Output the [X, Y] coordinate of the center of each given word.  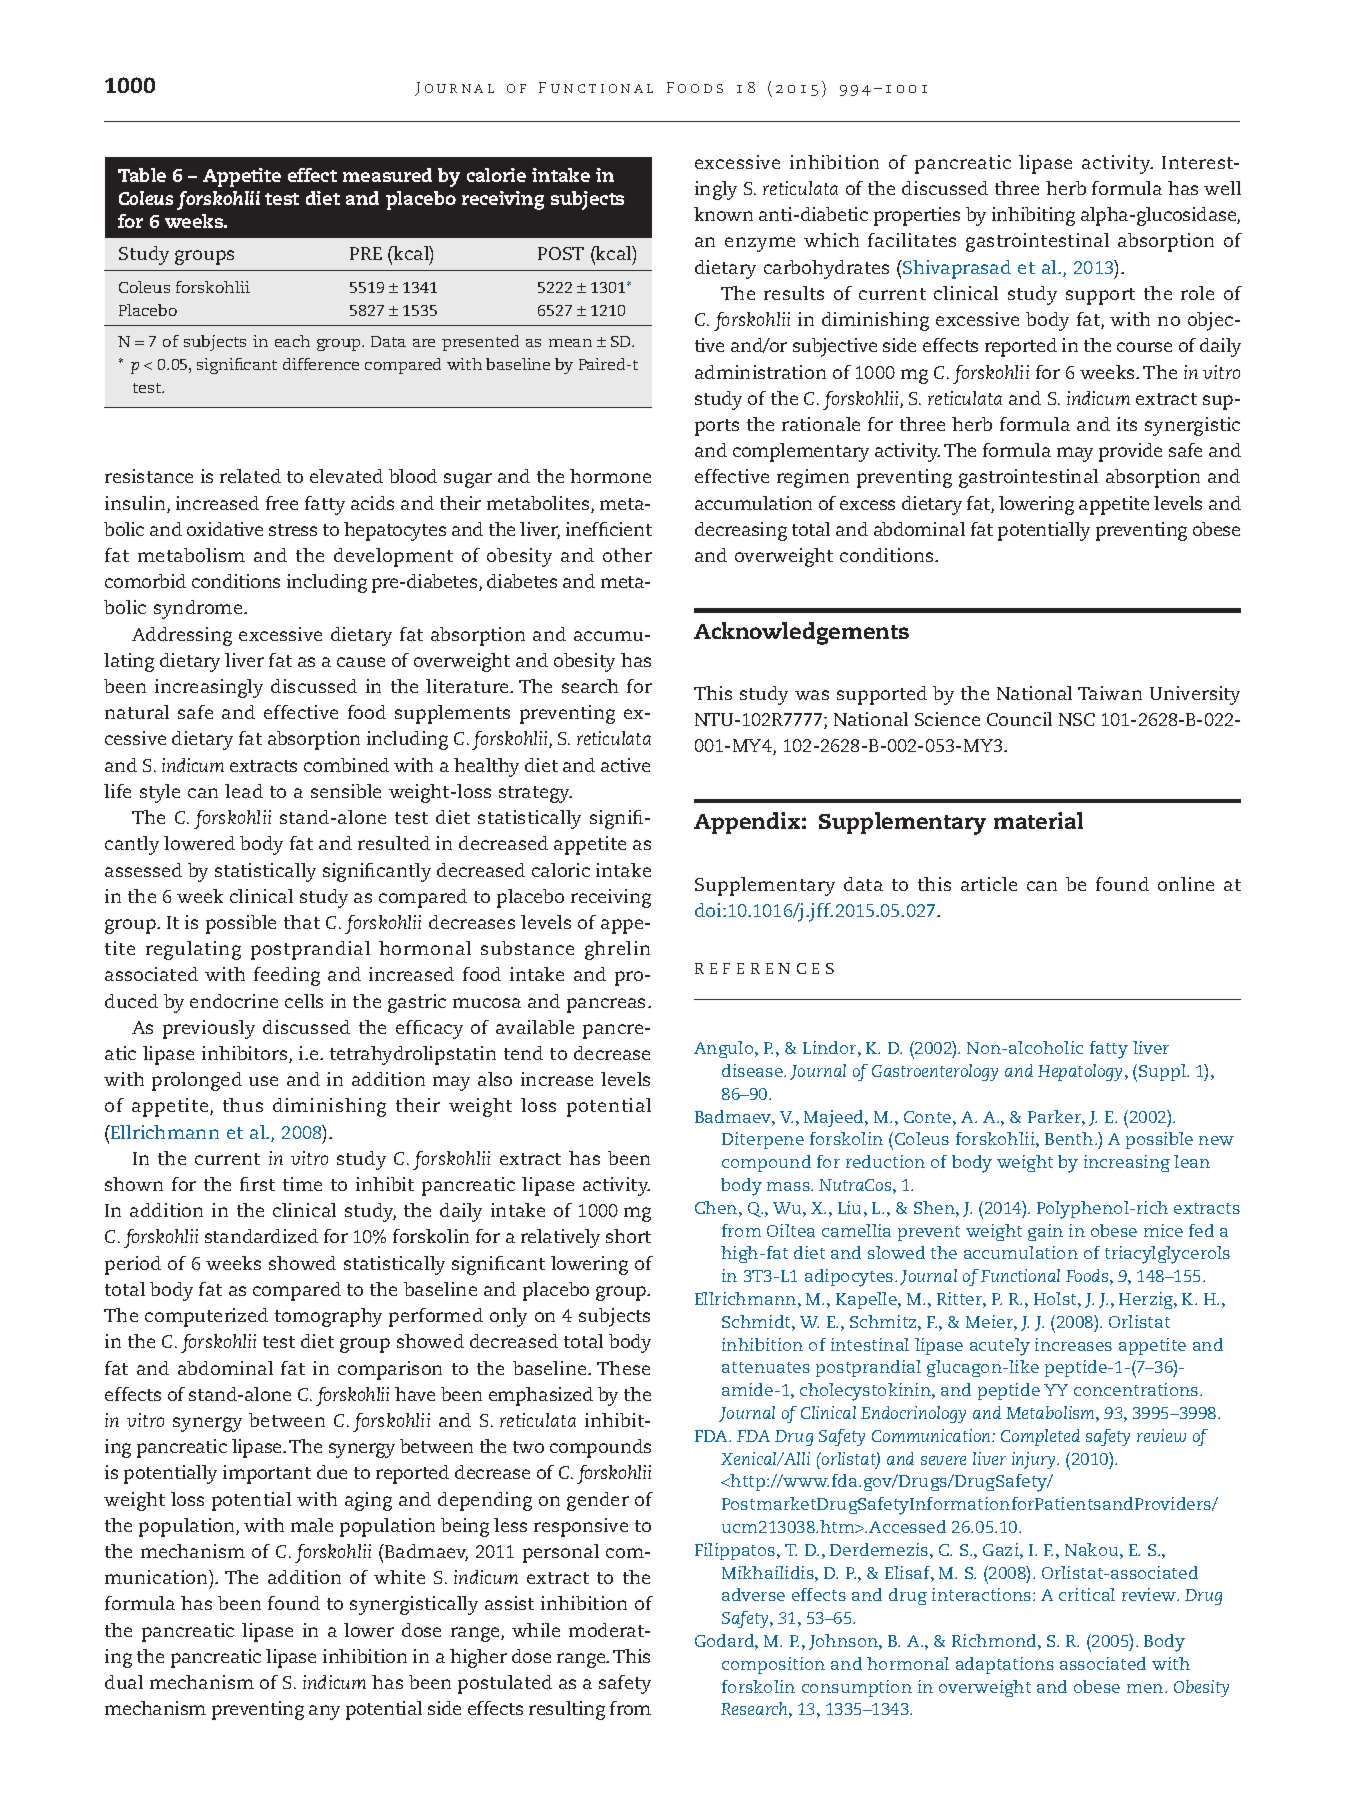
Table [142, 175]
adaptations [1005, 1665]
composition [773, 1665]
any [324, 1712]
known [723, 214]
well [1222, 188]
